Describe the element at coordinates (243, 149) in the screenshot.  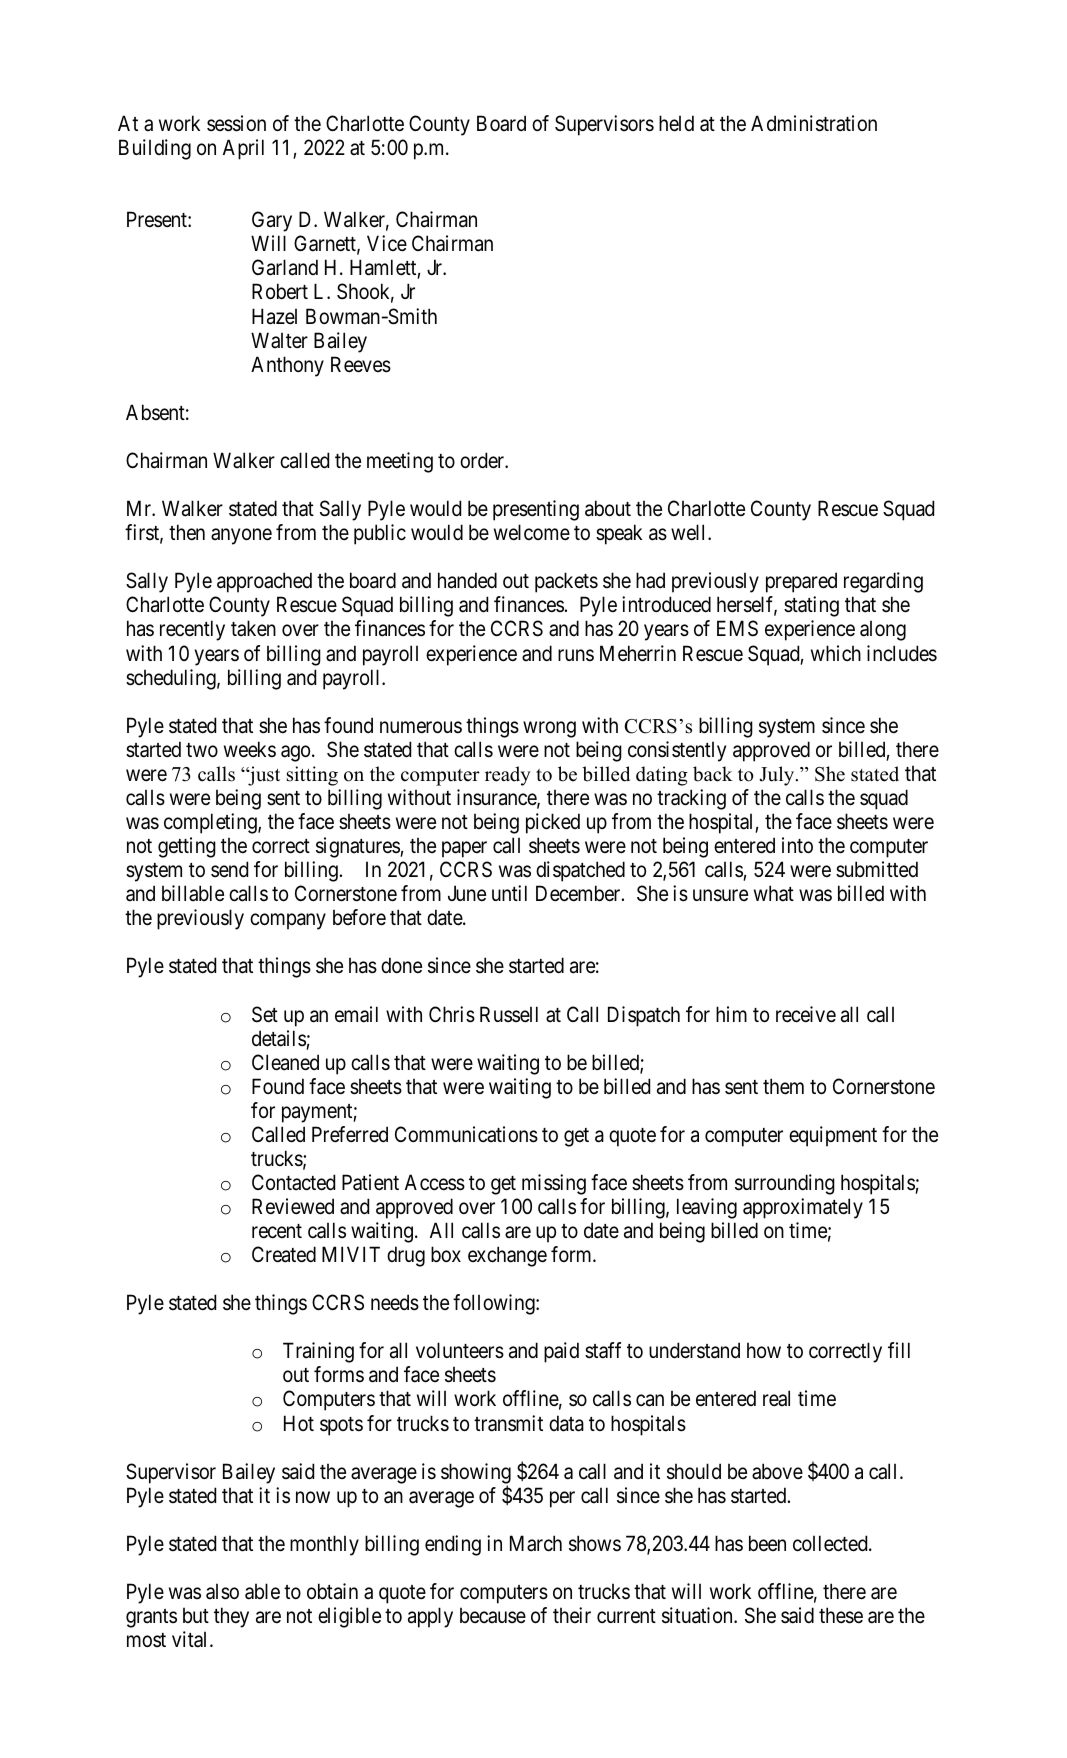
I see `April` at that location.
